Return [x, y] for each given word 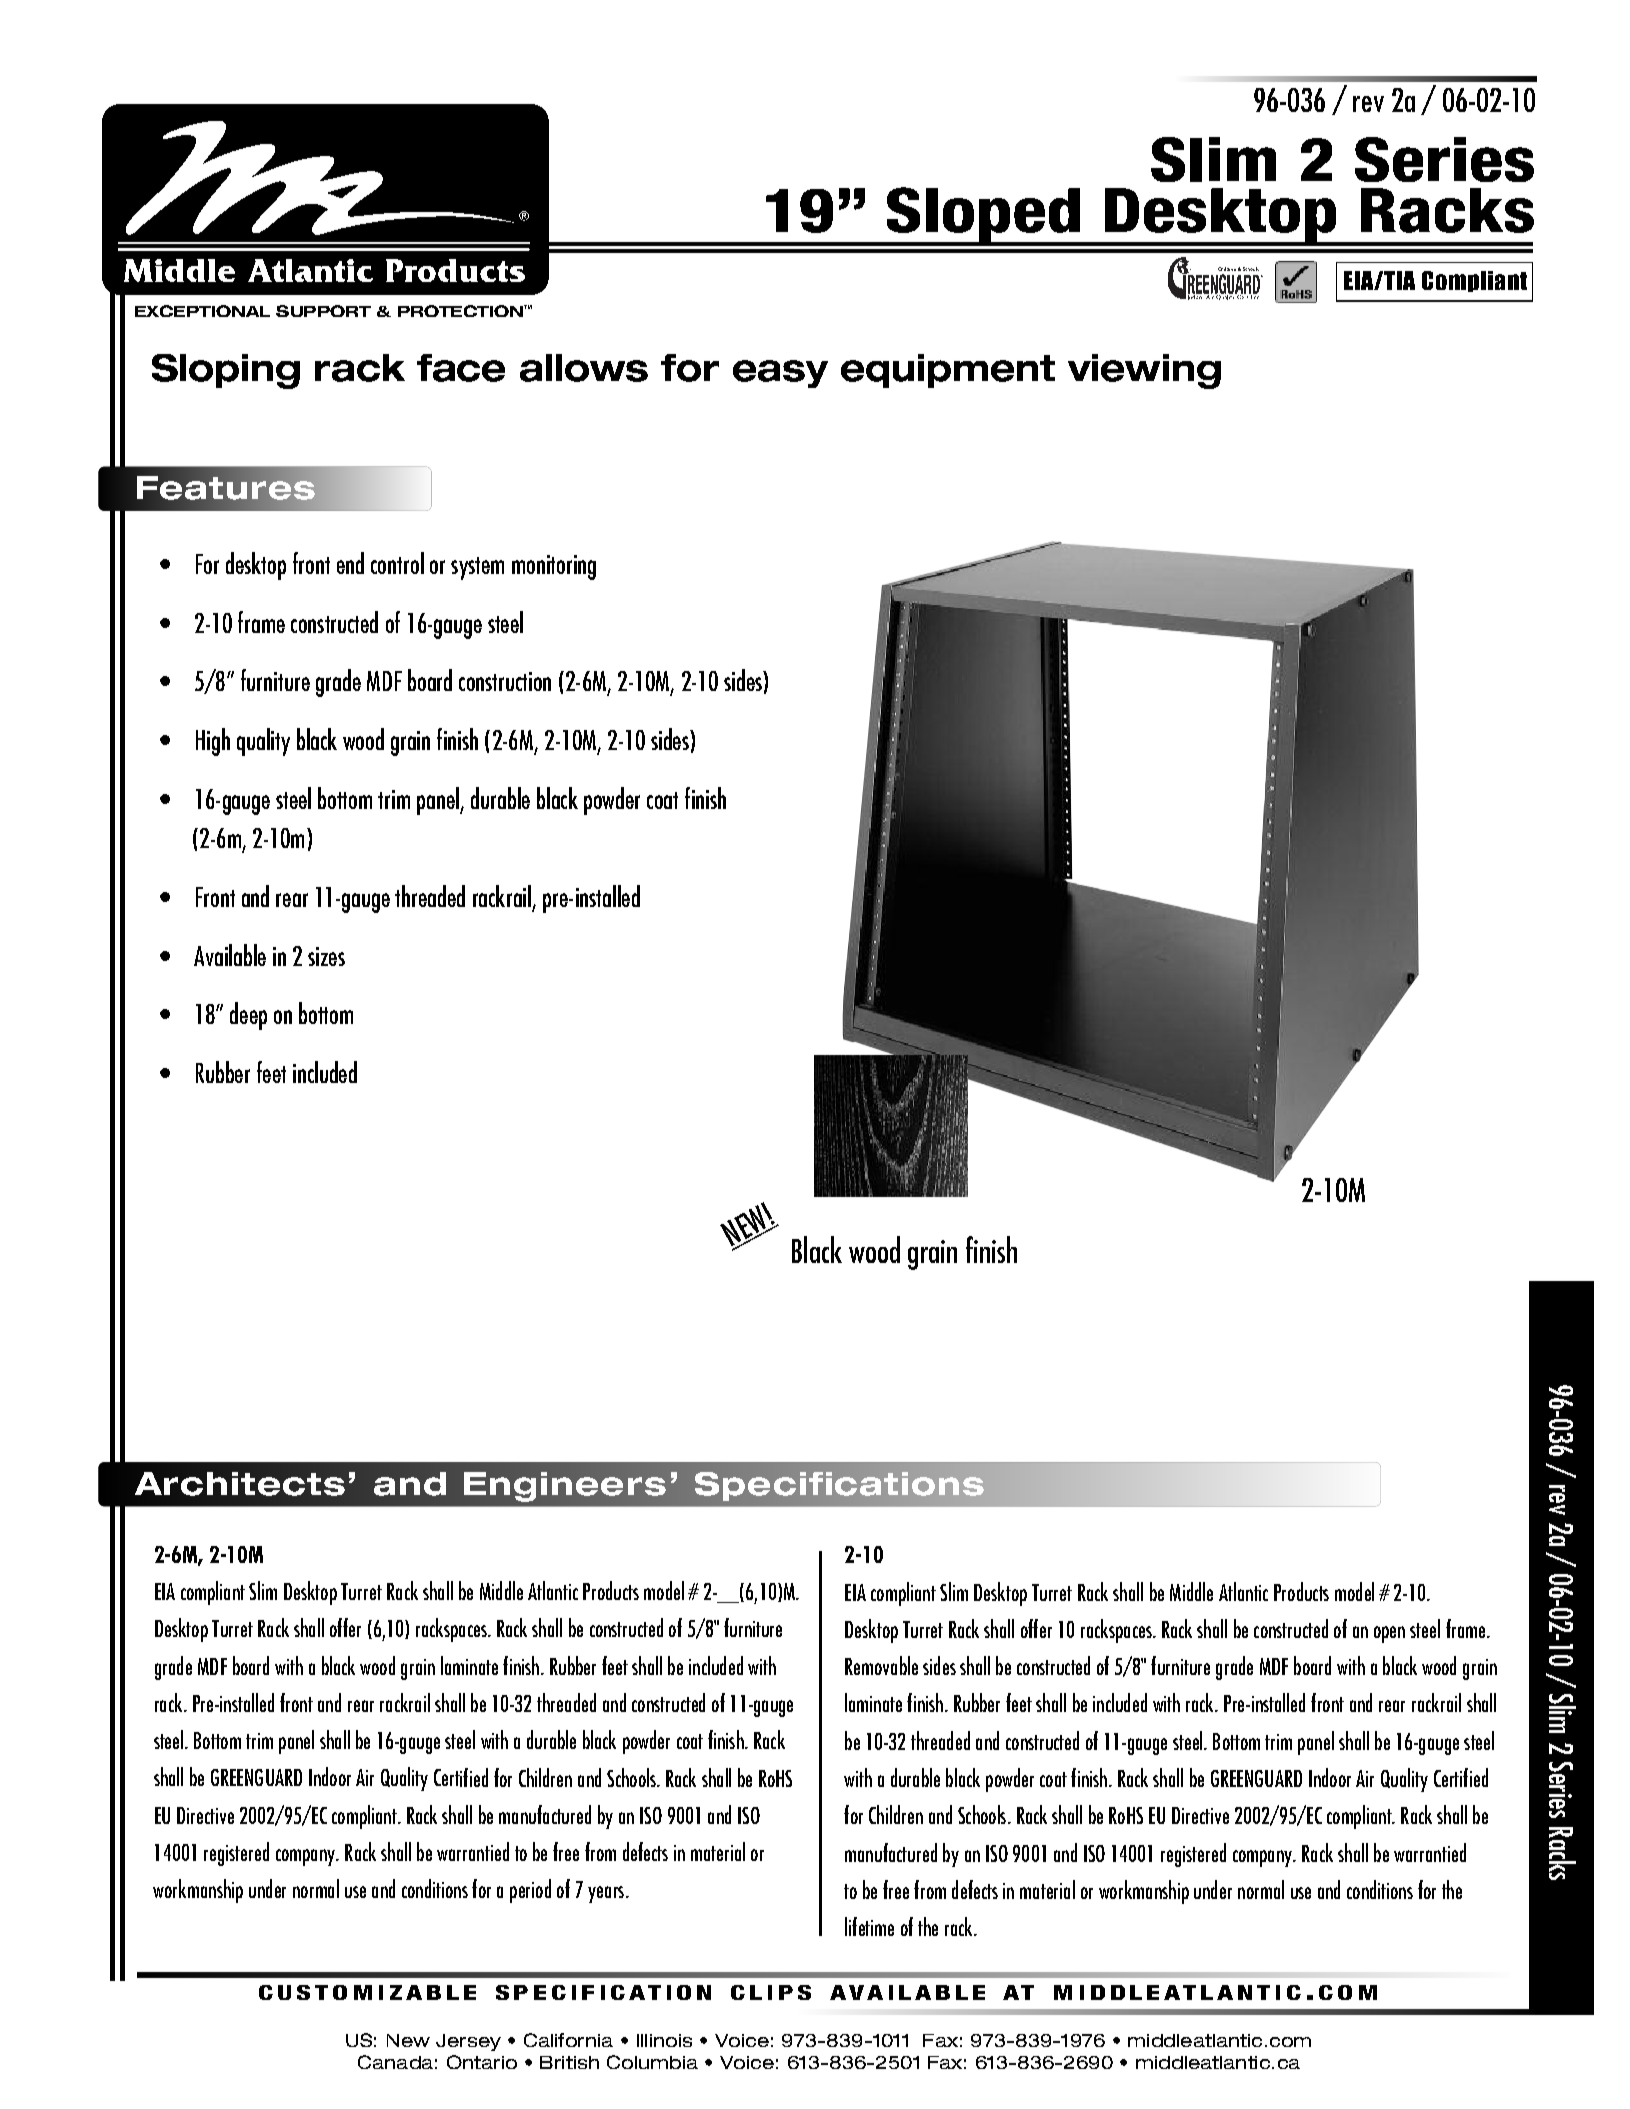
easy [780, 374]
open [1389, 1634]
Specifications [839, 1486]
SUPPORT [323, 311]
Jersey [468, 2042]
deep [248, 1016]
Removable [881, 1665]
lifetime [869, 1926]
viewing [1144, 371]
